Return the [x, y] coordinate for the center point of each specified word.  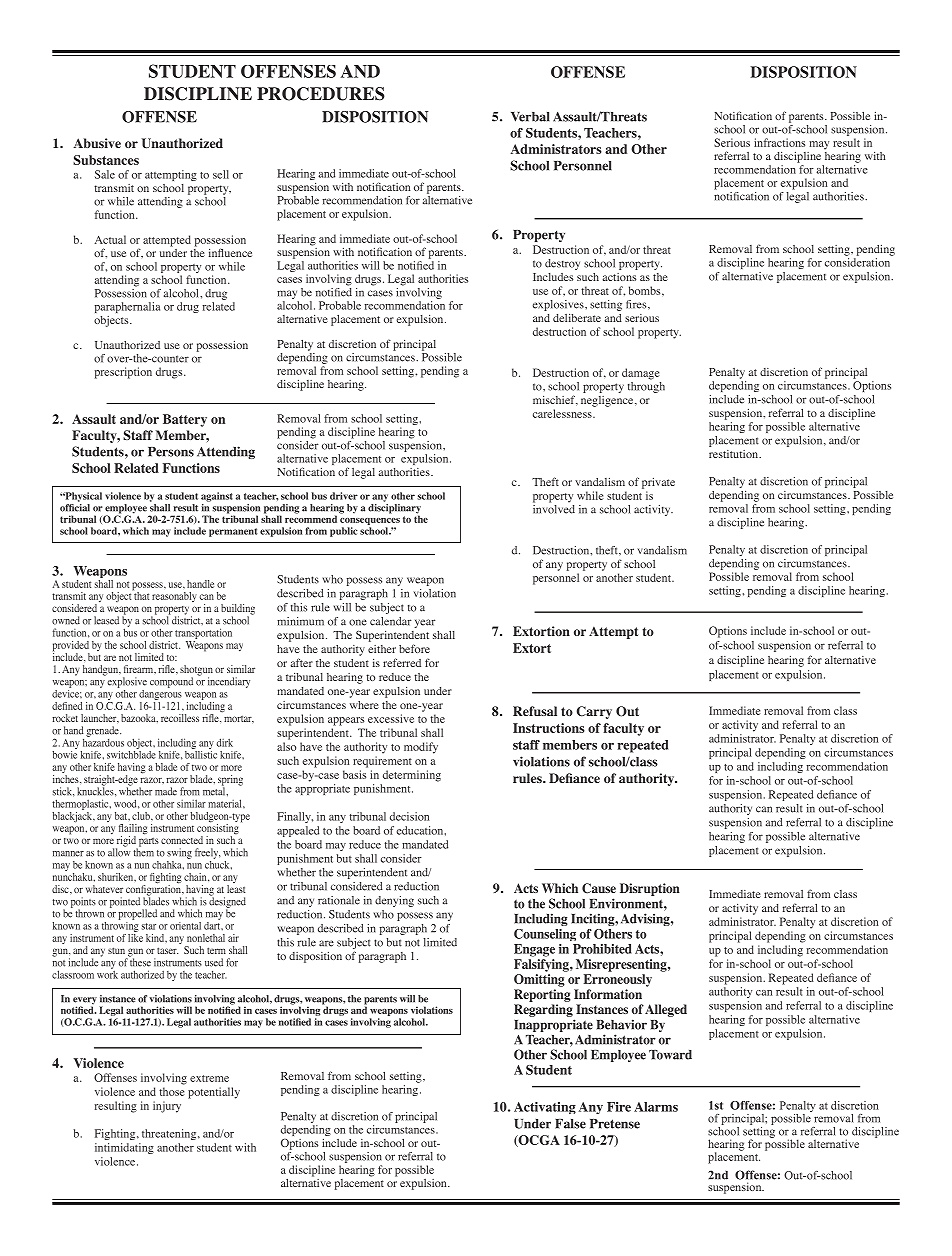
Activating [545, 1108]
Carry [594, 712]
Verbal [530, 117]
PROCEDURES [321, 94]
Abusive [97, 143]
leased [106, 620]
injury [167, 1107]
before [414, 648]
